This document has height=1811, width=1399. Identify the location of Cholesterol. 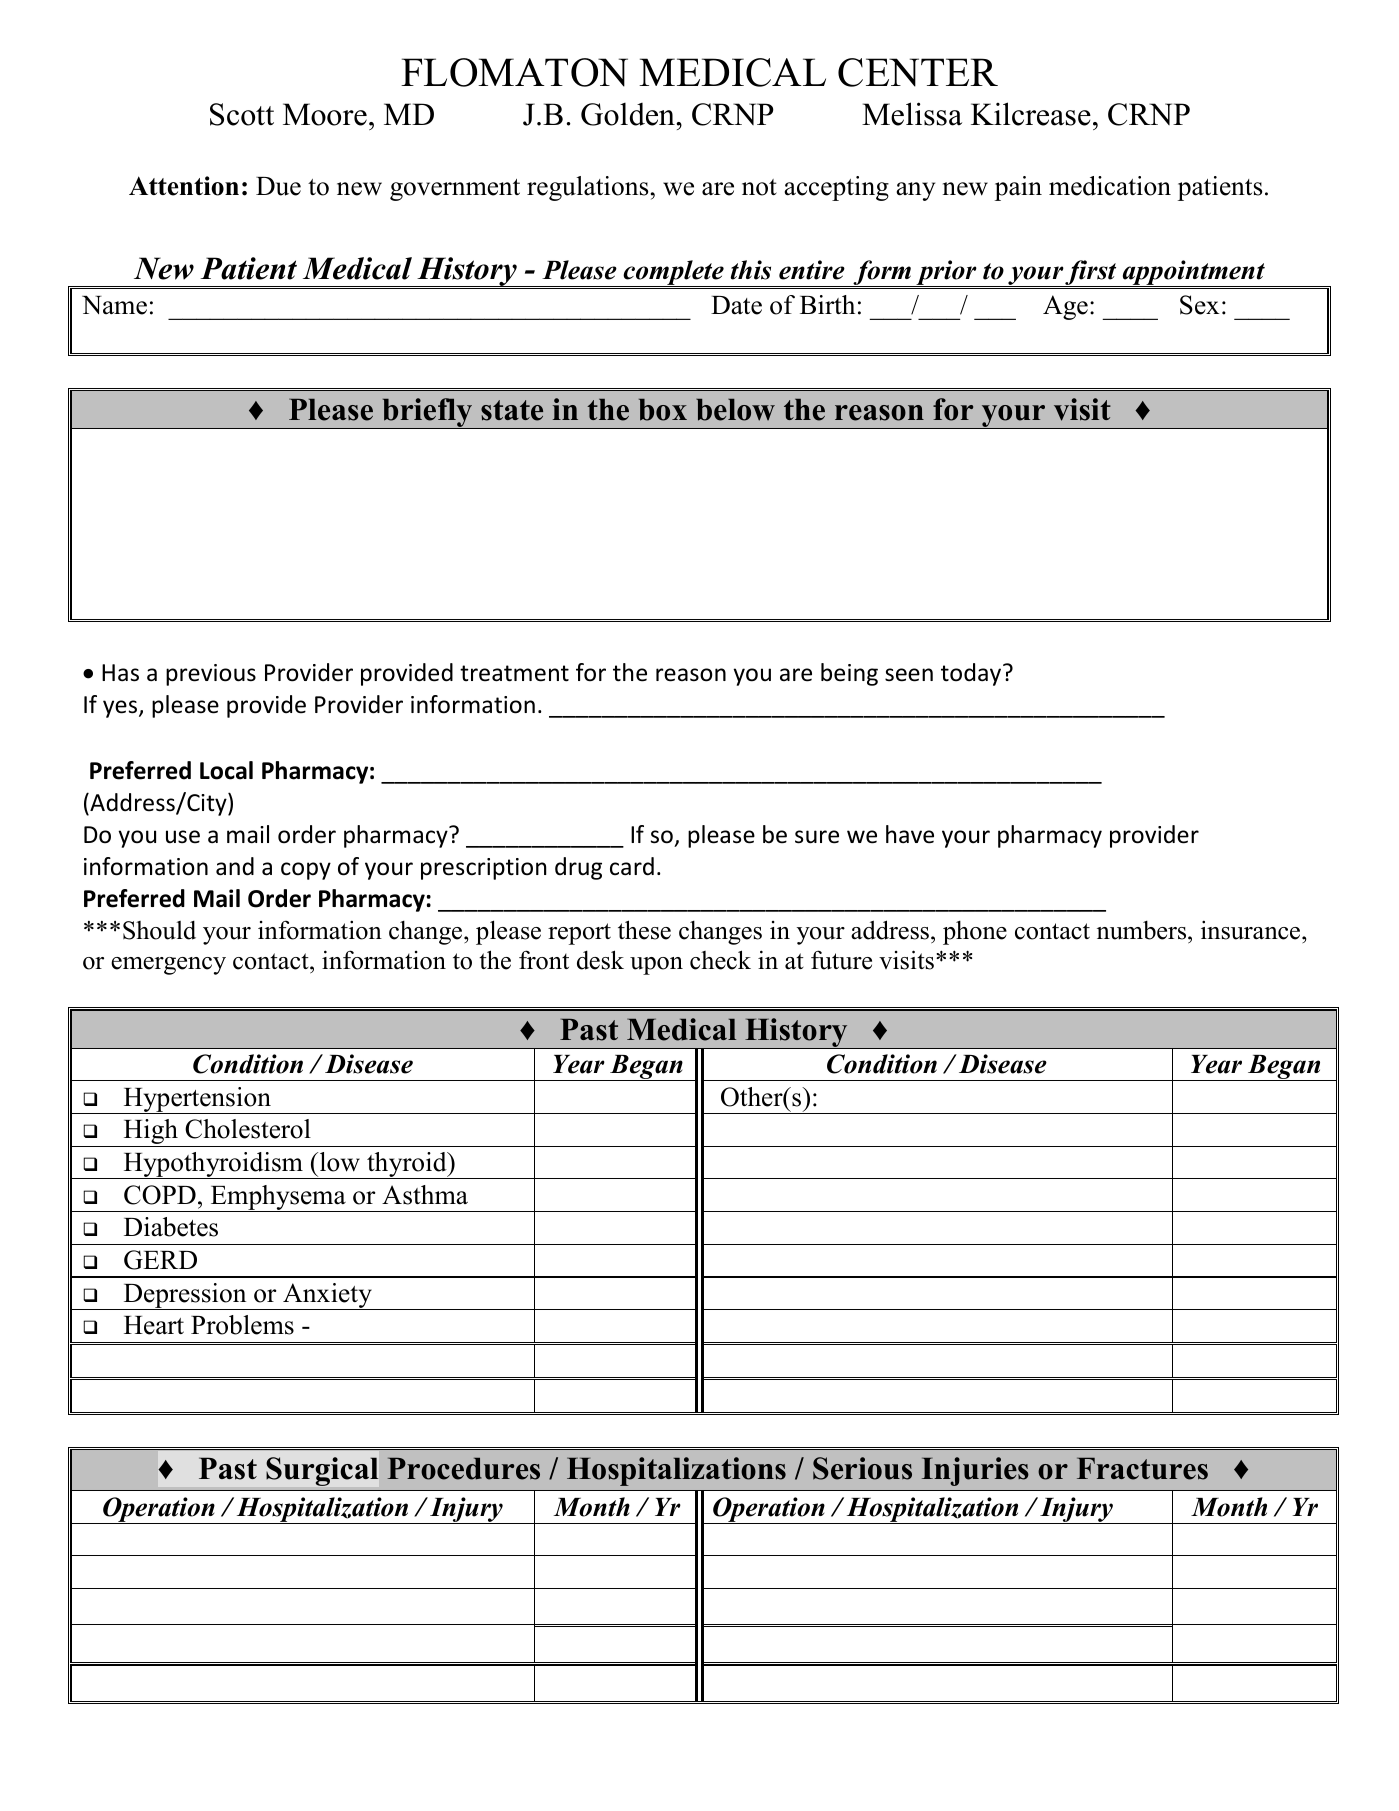
(248, 1129).
